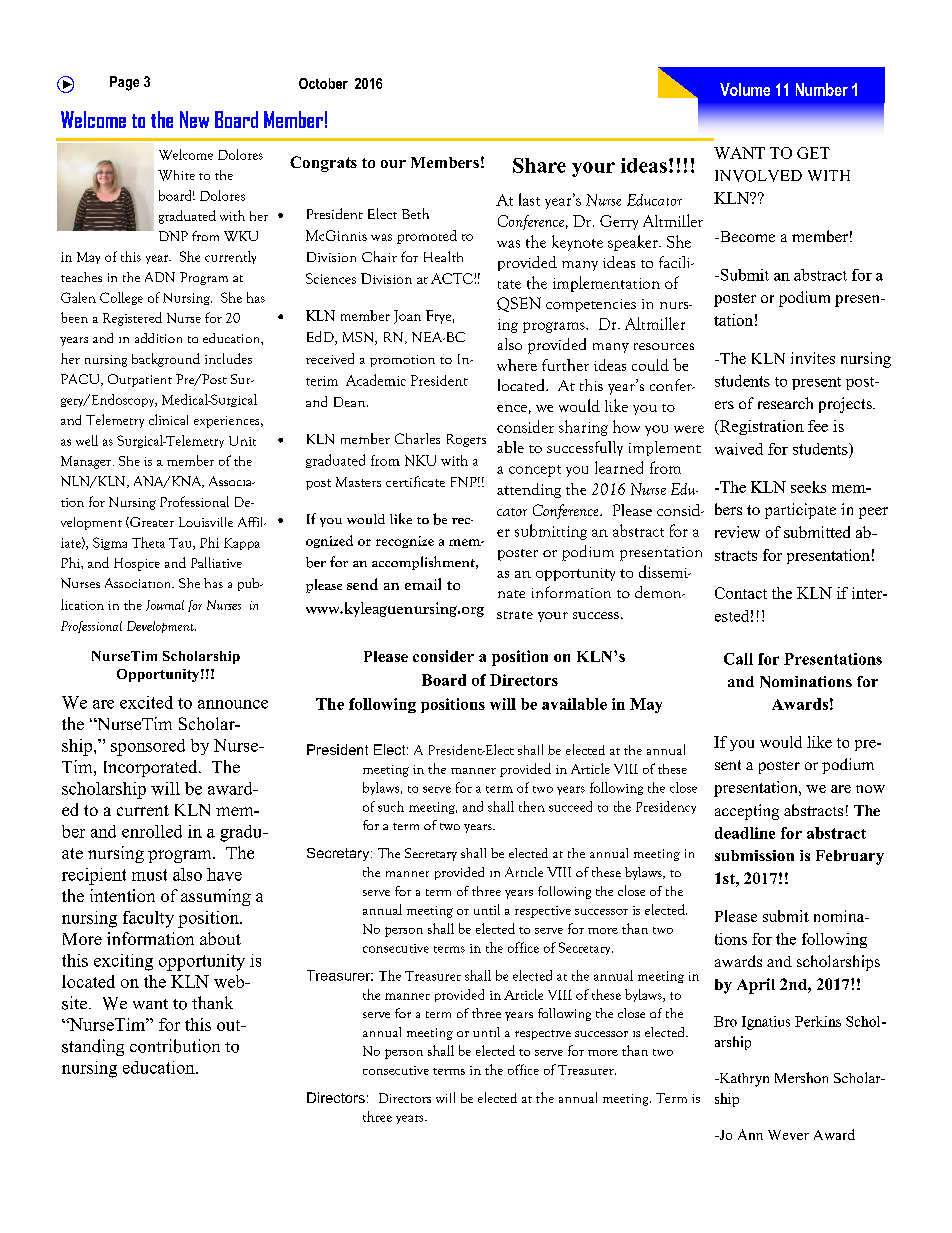 The height and width of the document is (1233, 952). I want to click on Volume, so click(745, 89).
